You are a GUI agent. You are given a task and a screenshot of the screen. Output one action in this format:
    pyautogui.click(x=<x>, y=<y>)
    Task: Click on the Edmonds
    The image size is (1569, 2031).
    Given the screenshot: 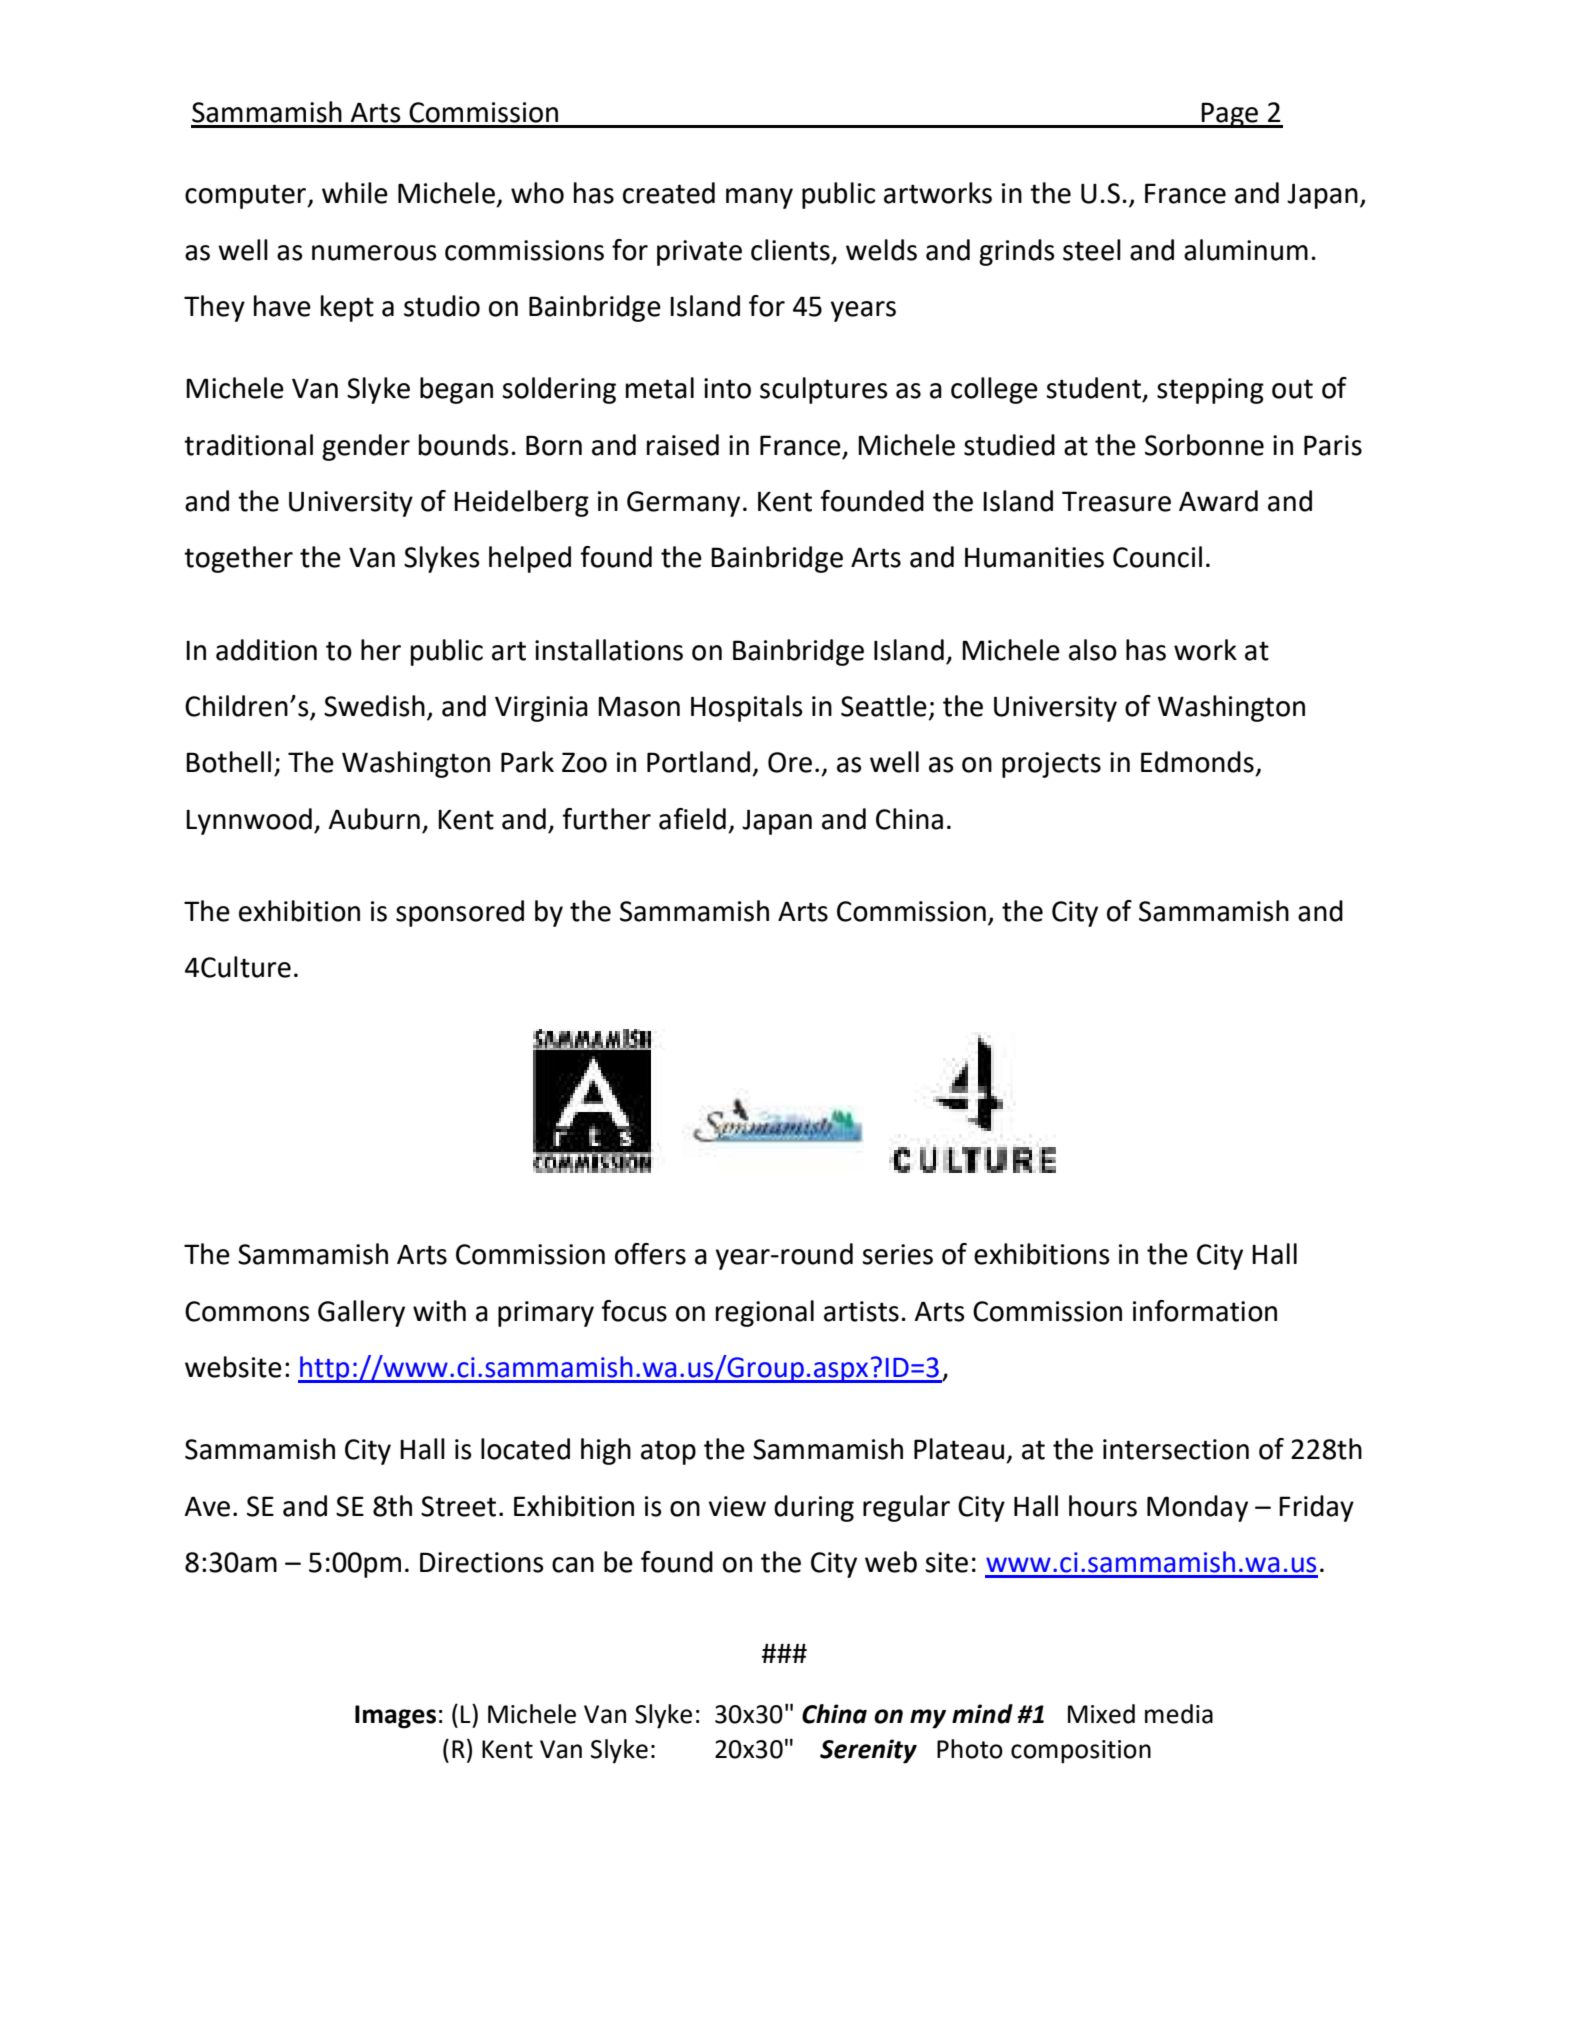 What is the action you would take?
    pyautogui.click(x=1197, y=762)
